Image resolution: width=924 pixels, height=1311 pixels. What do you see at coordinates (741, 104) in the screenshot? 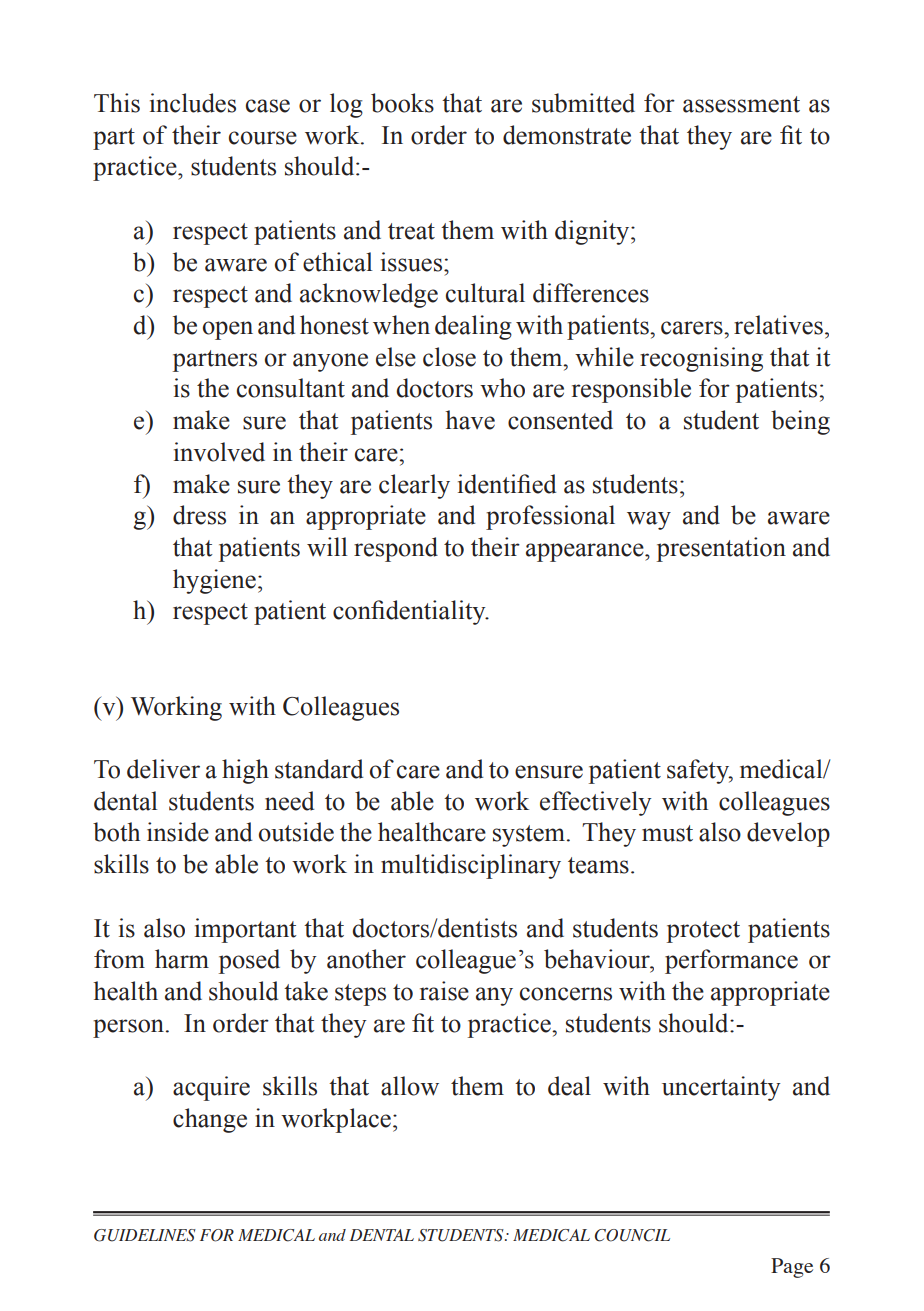
I see `assessment` at bounding box center [741, 104].
